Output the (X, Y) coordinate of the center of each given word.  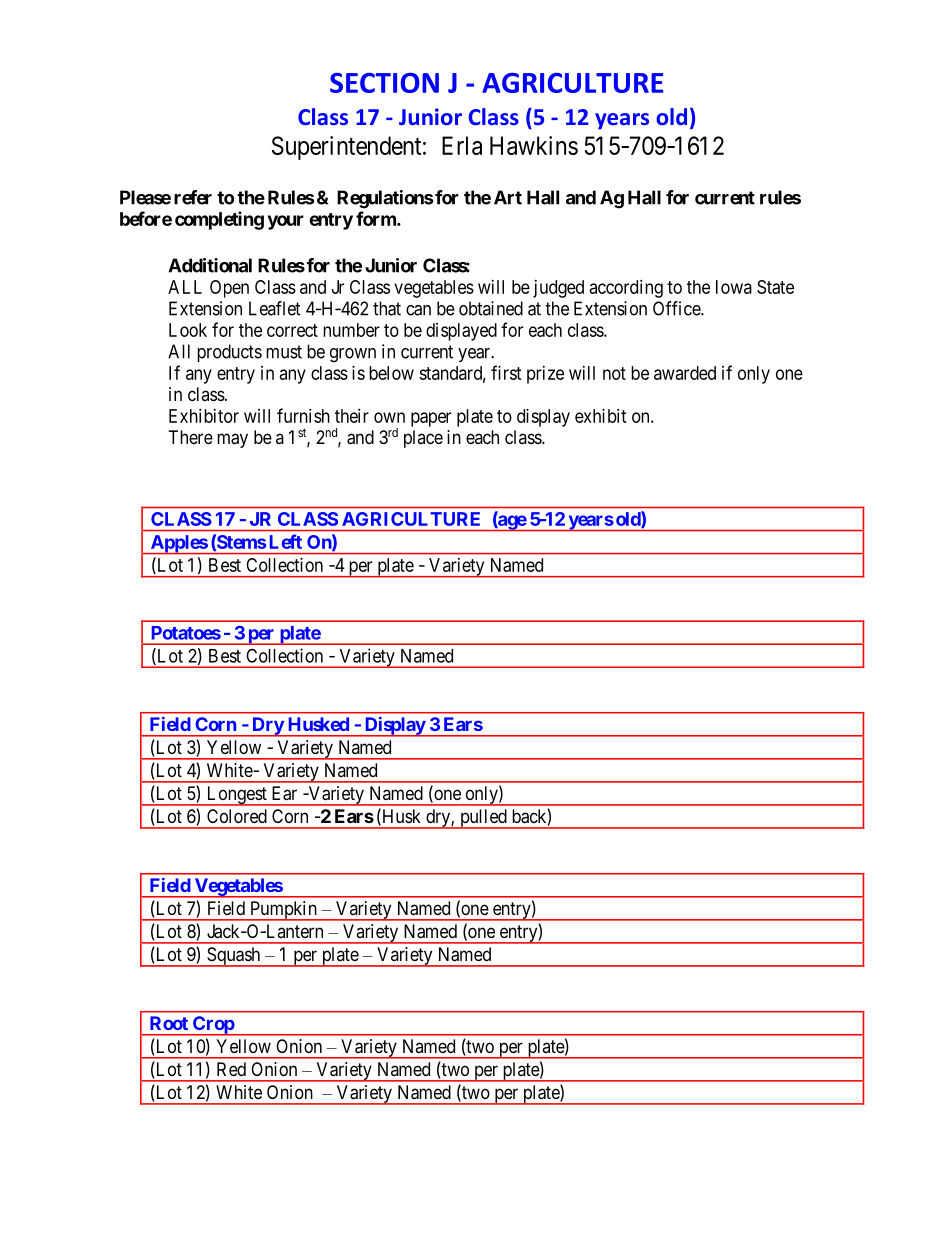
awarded (685, 373)
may (232, 440)
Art (508, 197)
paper (431, 419)
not (614, 373)
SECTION (384, 83)
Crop (213, 1026)
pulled (483, 819)
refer (193, 197)
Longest (236, 796)
